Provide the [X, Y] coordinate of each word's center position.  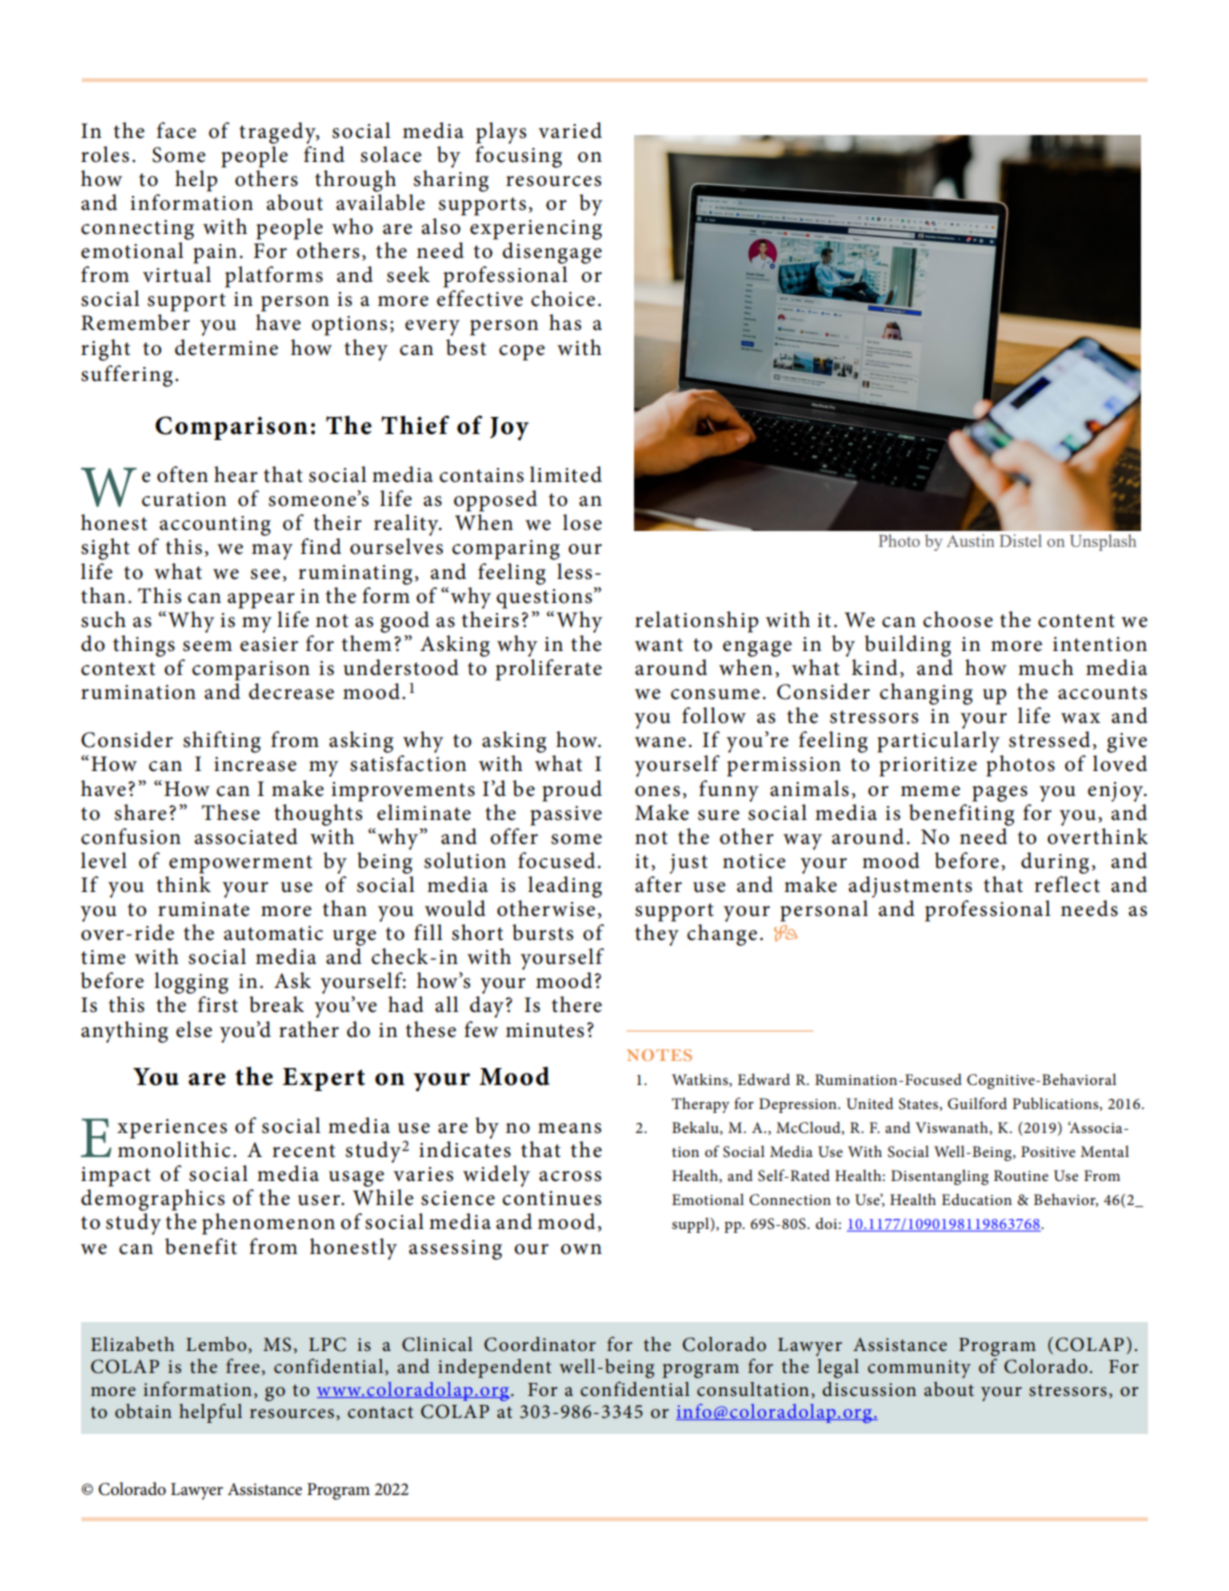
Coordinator [540, 1344]
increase [255, 764]
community [919, 1369]
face [176, 130]
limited [566, 474]
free [243, 1365]
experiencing [536, 230]
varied [570, 130]
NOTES [659, 1055]
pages [999, 794]
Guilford [977, 1103]
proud [572, 791]
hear [236, 474]
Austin [970, 540]
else [194, 1029]
